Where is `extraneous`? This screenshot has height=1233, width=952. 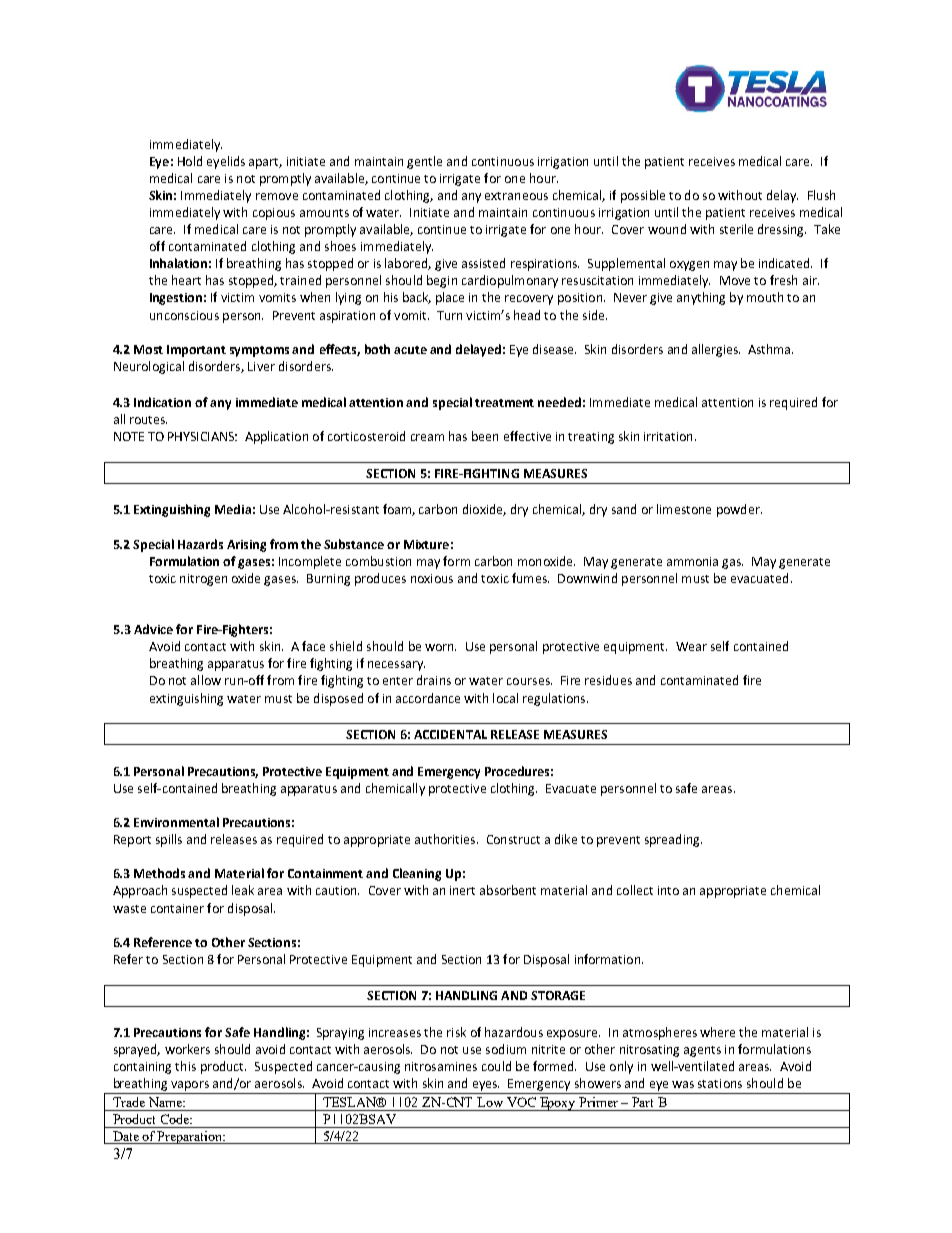
extraneous is located at coordinates (516, 196).
